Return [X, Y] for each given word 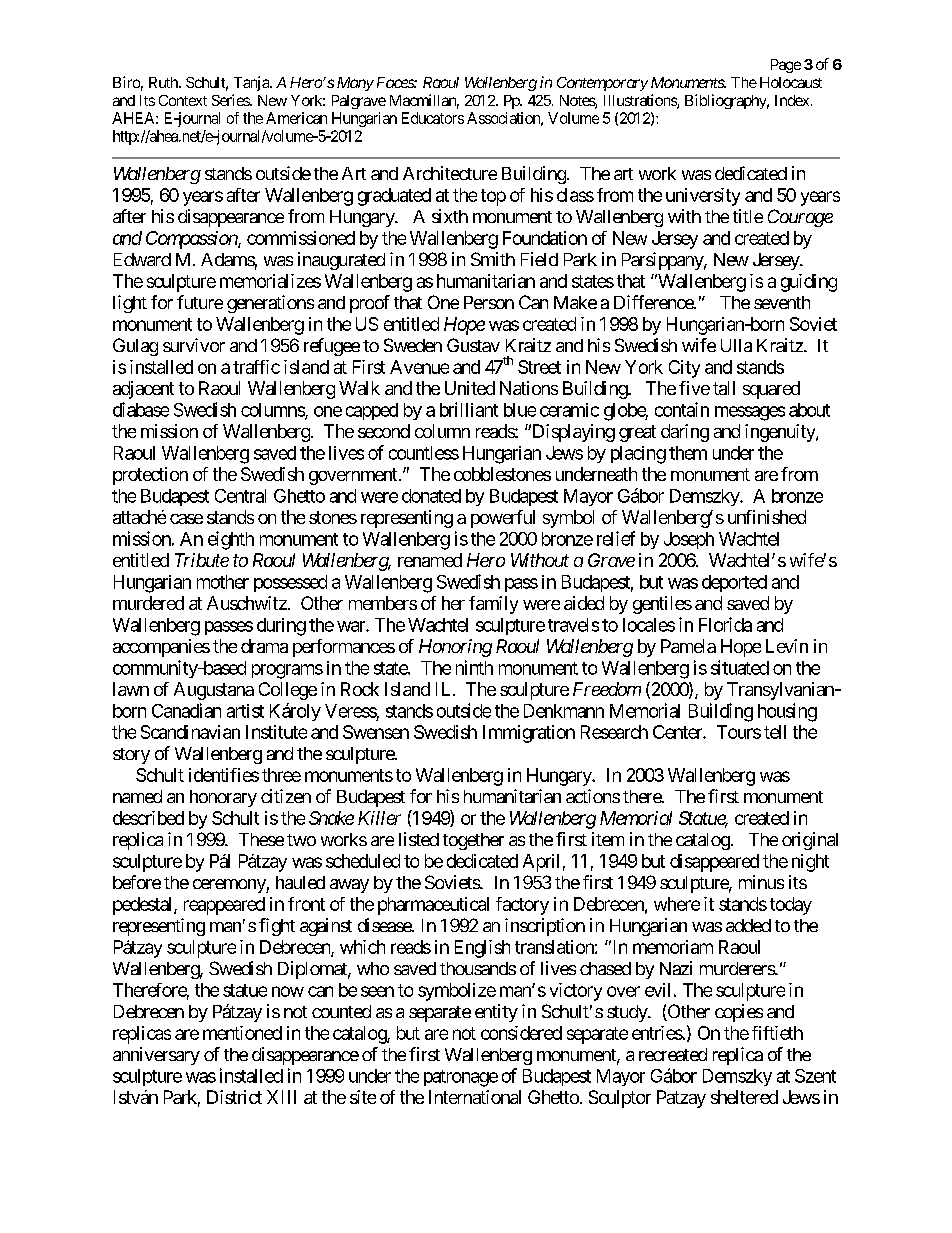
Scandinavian [190, 732]
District [234, 1097]
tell [775, 732]
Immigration [529, 734]
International [475, 1097]
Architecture [450, 173]
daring [685, 433]
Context [183, 100]
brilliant [469, 409]
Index [792, 100]
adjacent [143, 390]
